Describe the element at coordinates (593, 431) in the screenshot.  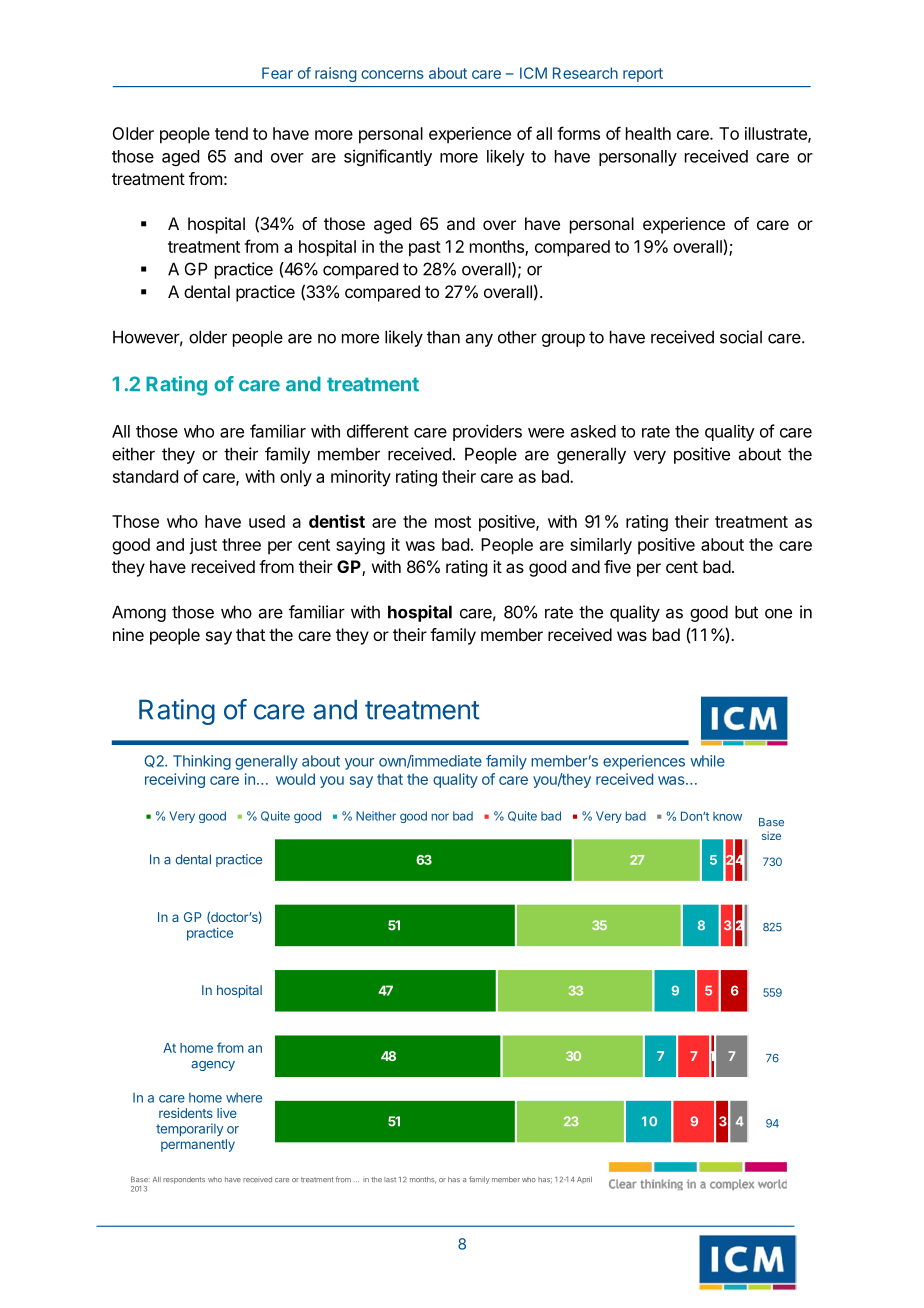
I see `asked` at that location.
